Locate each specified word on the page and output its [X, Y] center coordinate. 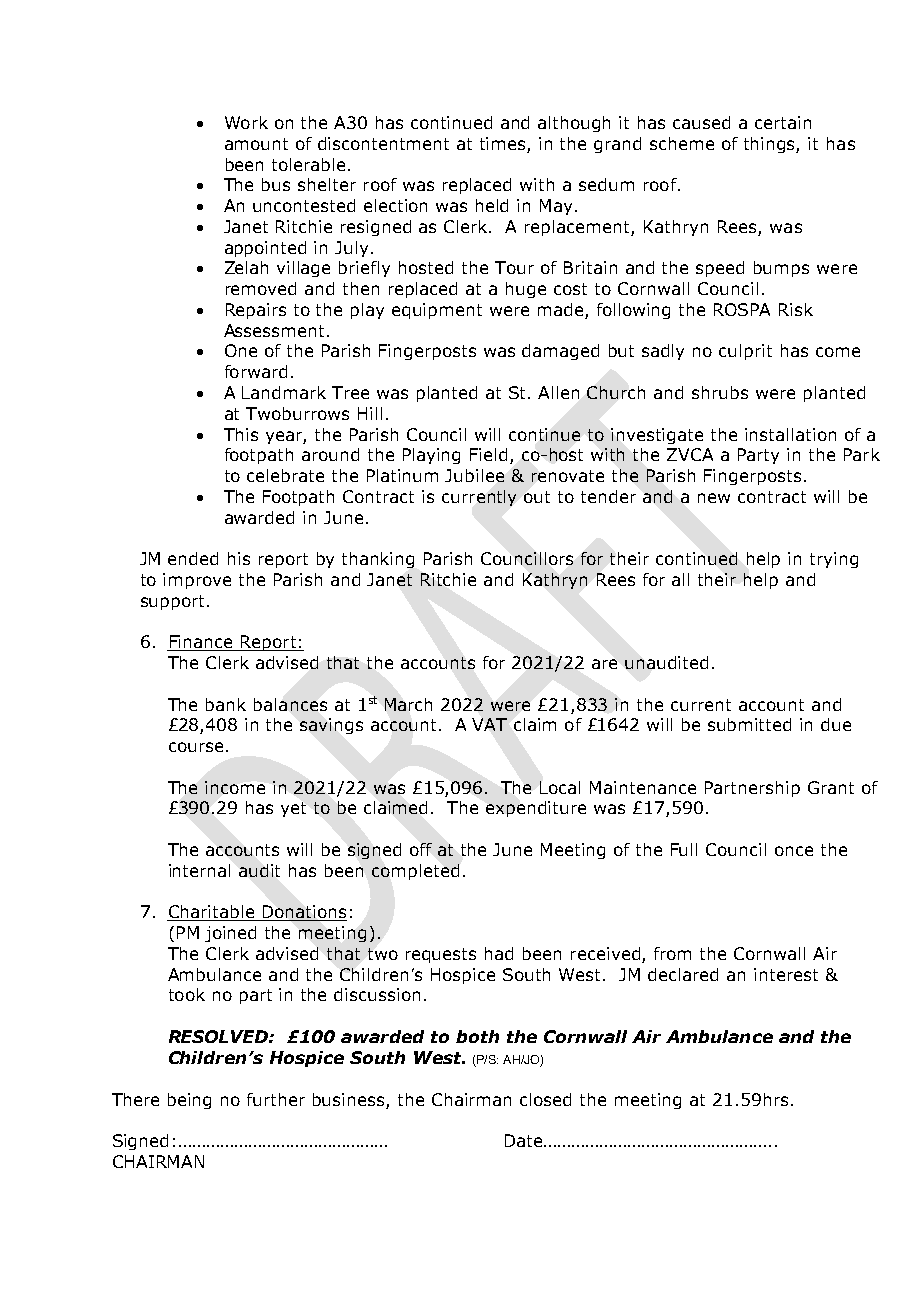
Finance [201, 643]
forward [256, 371]
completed [415, 872]
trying [834, 560]
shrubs [720, 392]
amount [256, 144]
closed [545, 1099]
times [502, 143]
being [189, 1101]
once [794, 851]
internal [199, 870]
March [408, 704]
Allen [558, 392]
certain [783, 122]
